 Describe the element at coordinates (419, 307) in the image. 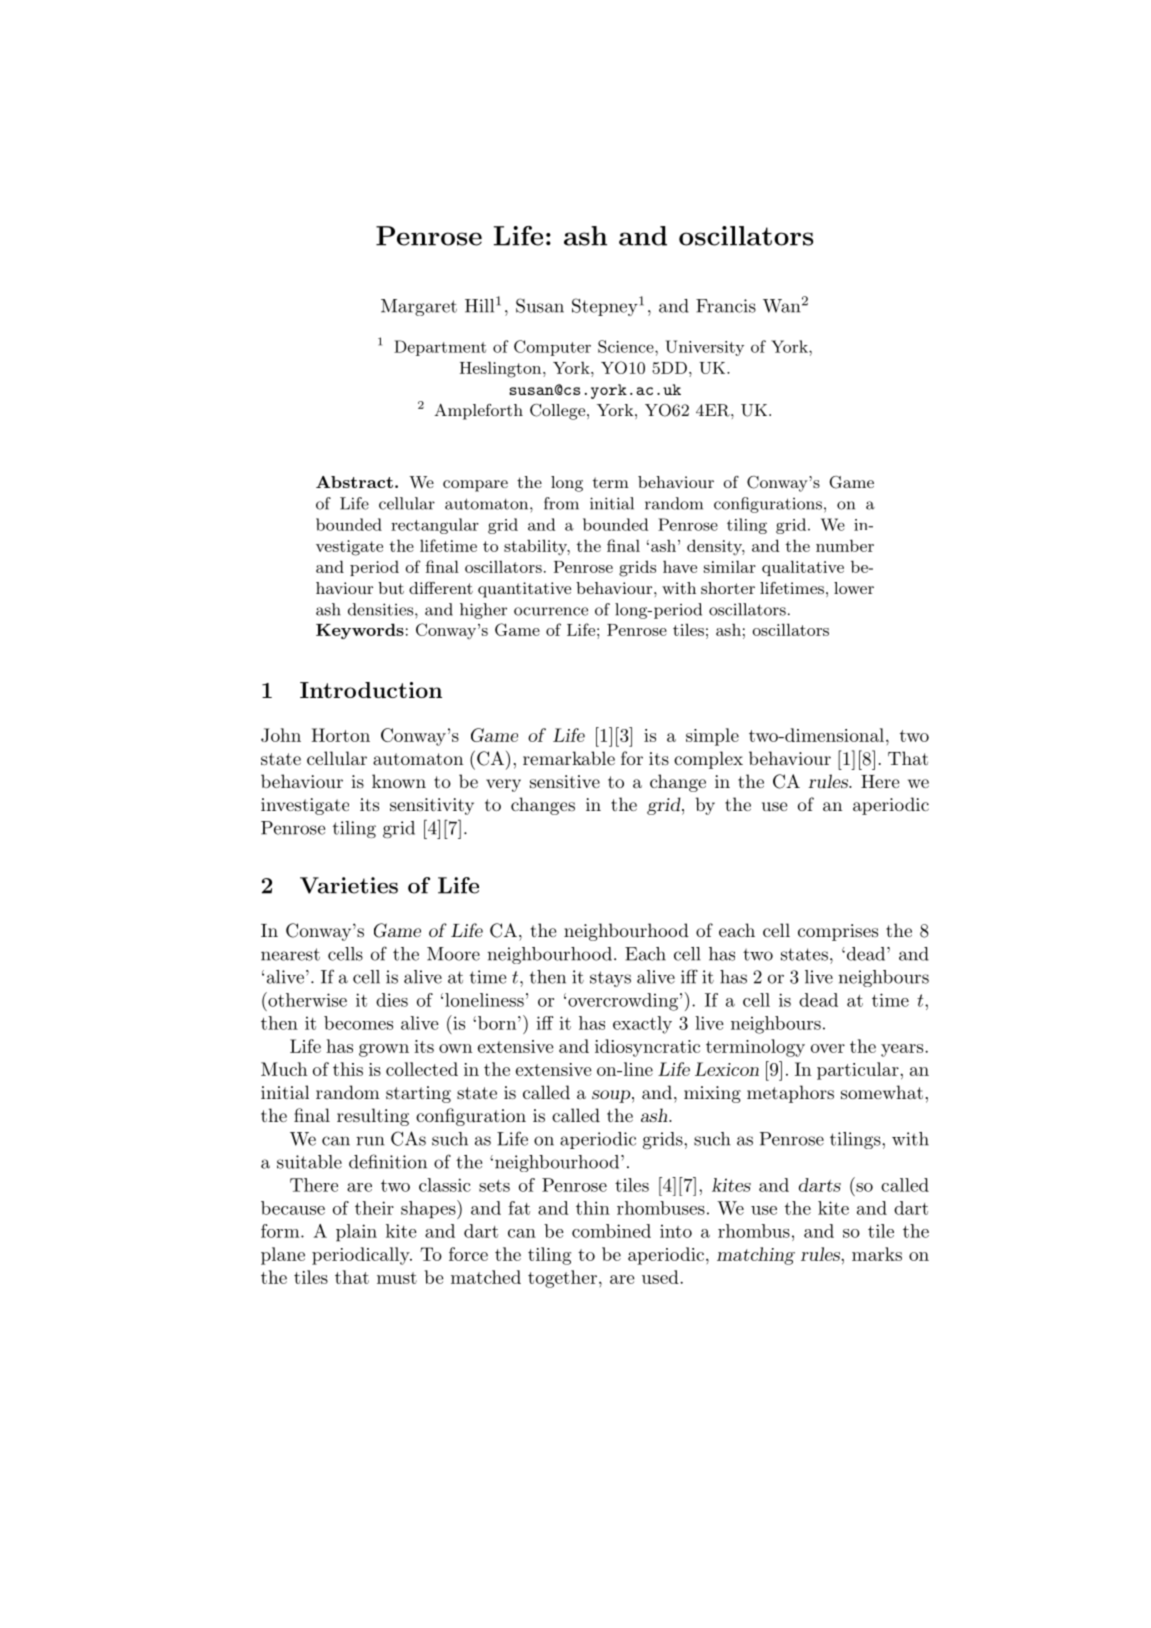

I see `Margaret` at that location.
